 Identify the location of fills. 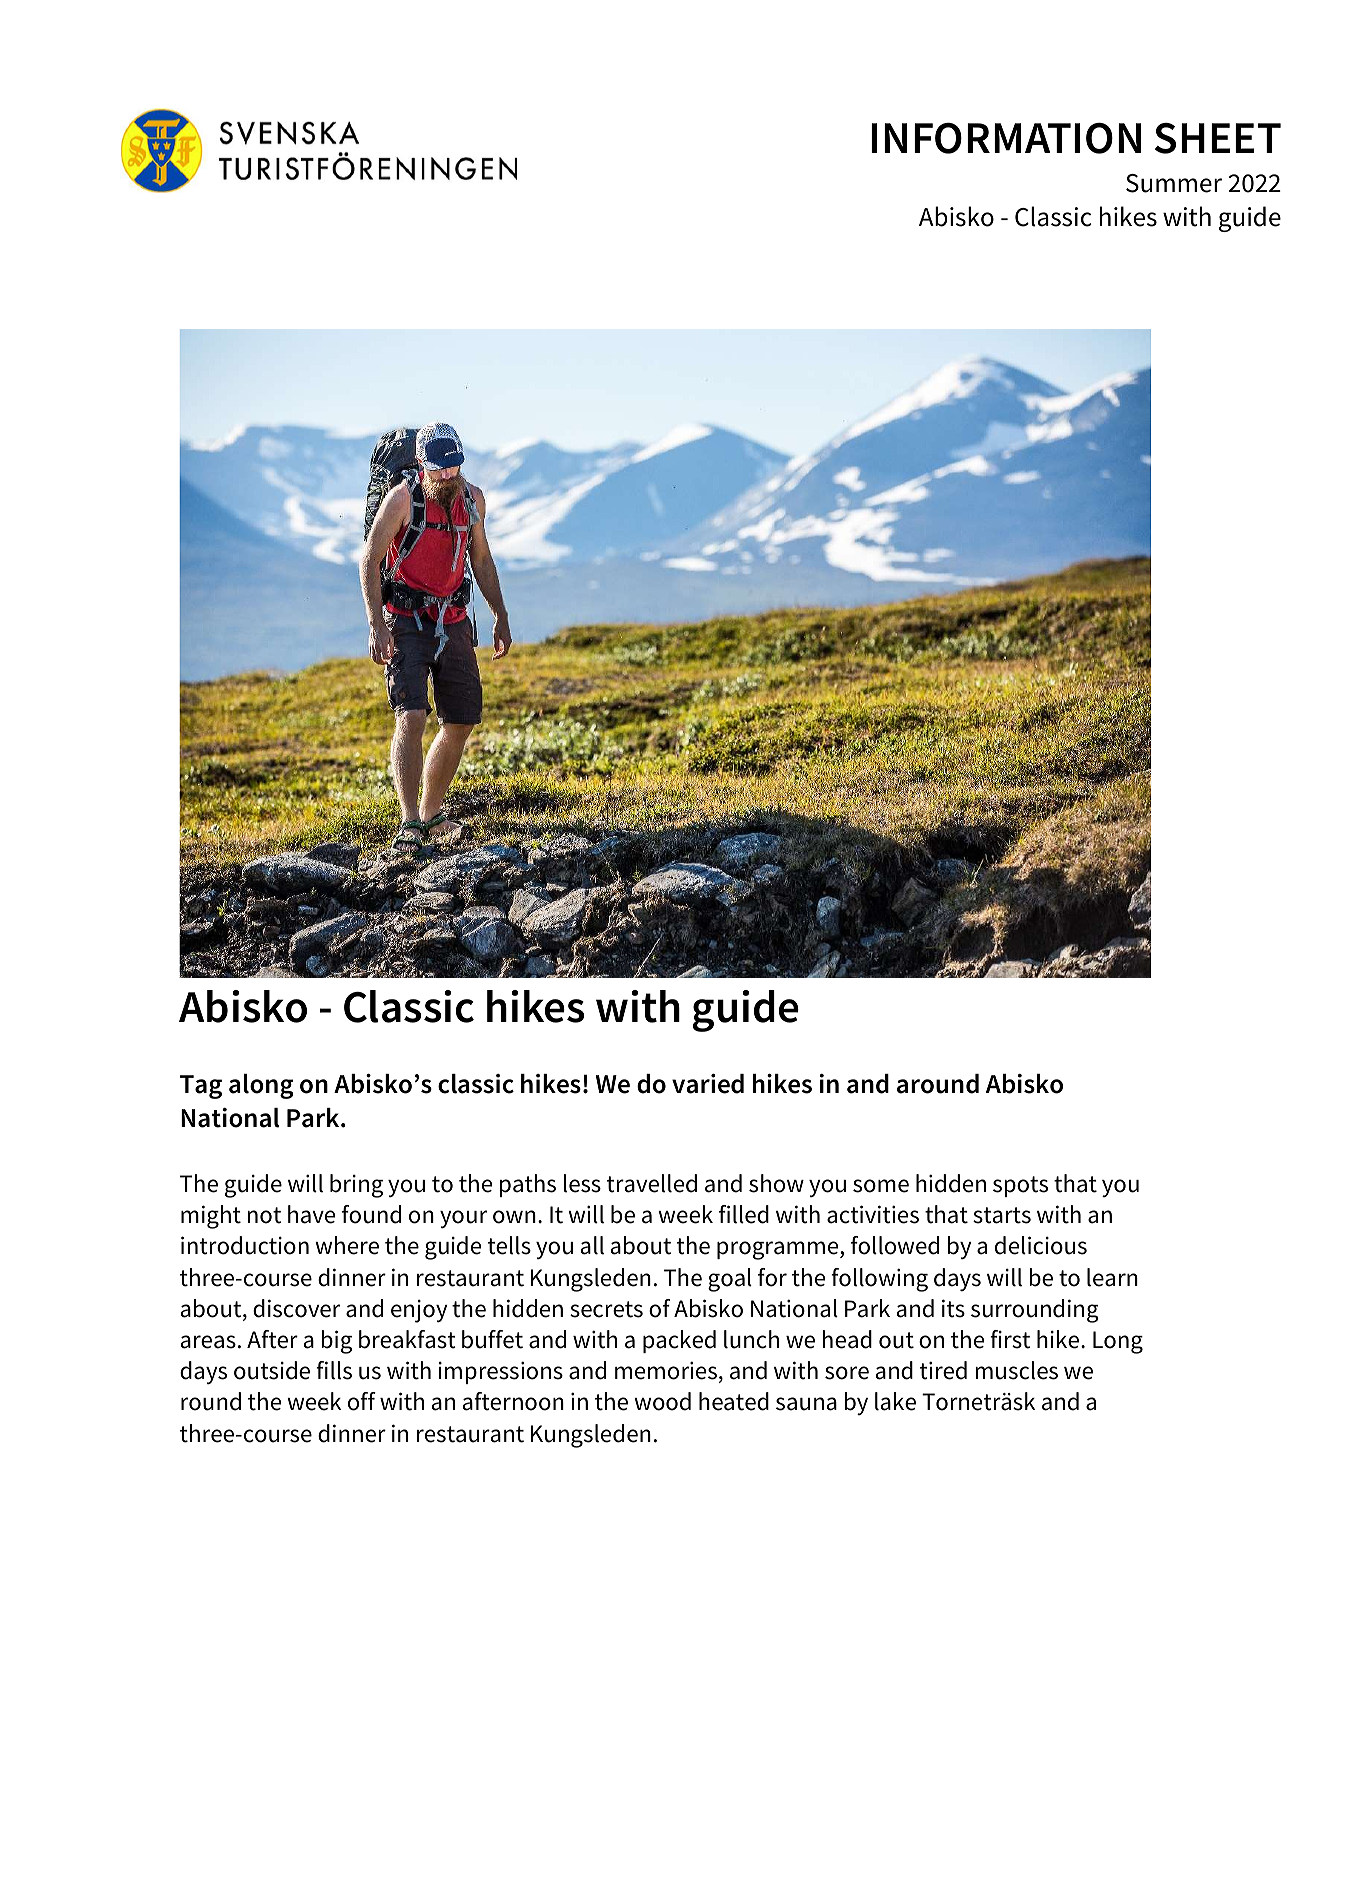
(334, 1370).
